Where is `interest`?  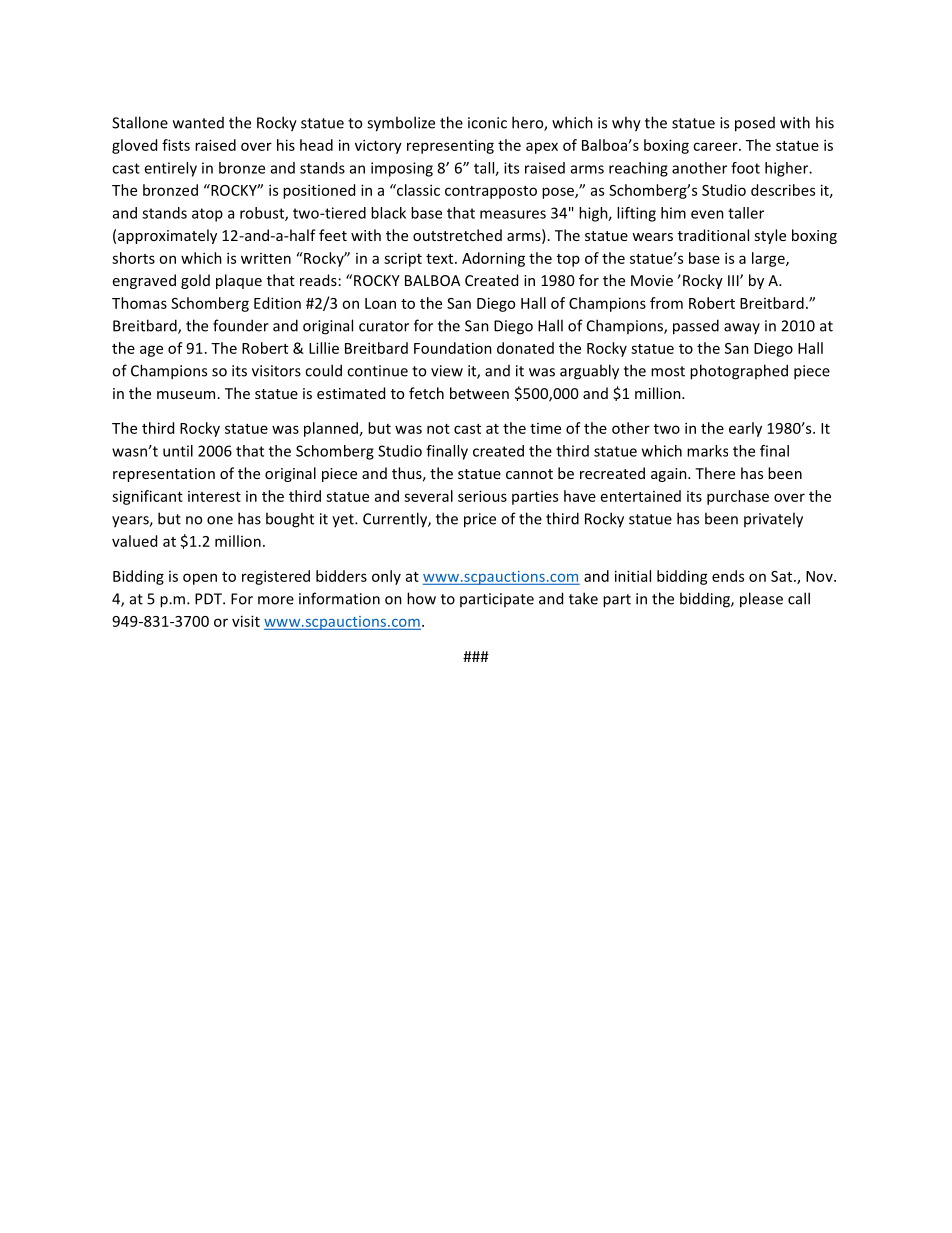
interest is located at coordinates (214, 496).
